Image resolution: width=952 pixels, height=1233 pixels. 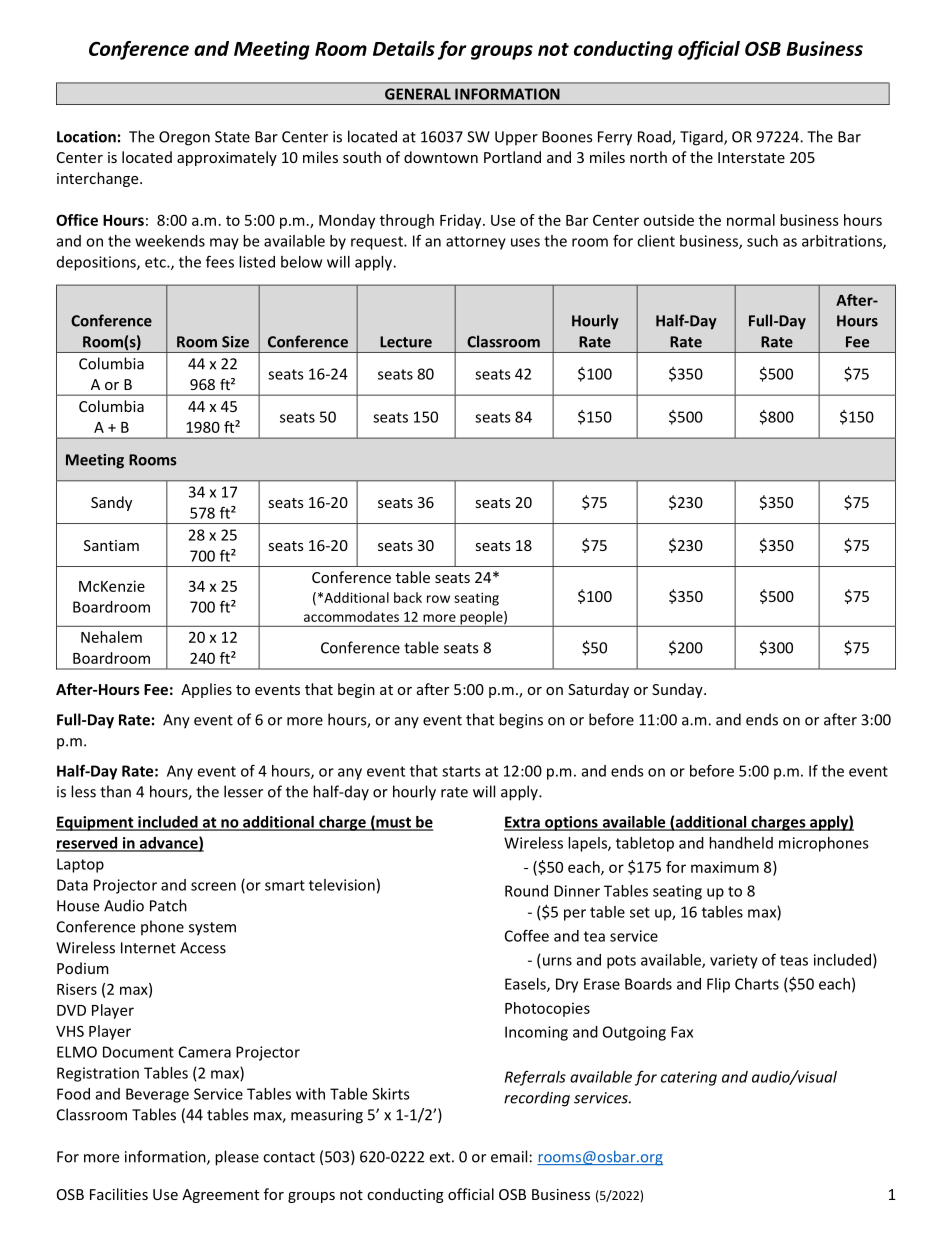 What do you see at coordinates (119, 1194) in the image?
I see `Facilities` at bounding box center [119, 1194].
